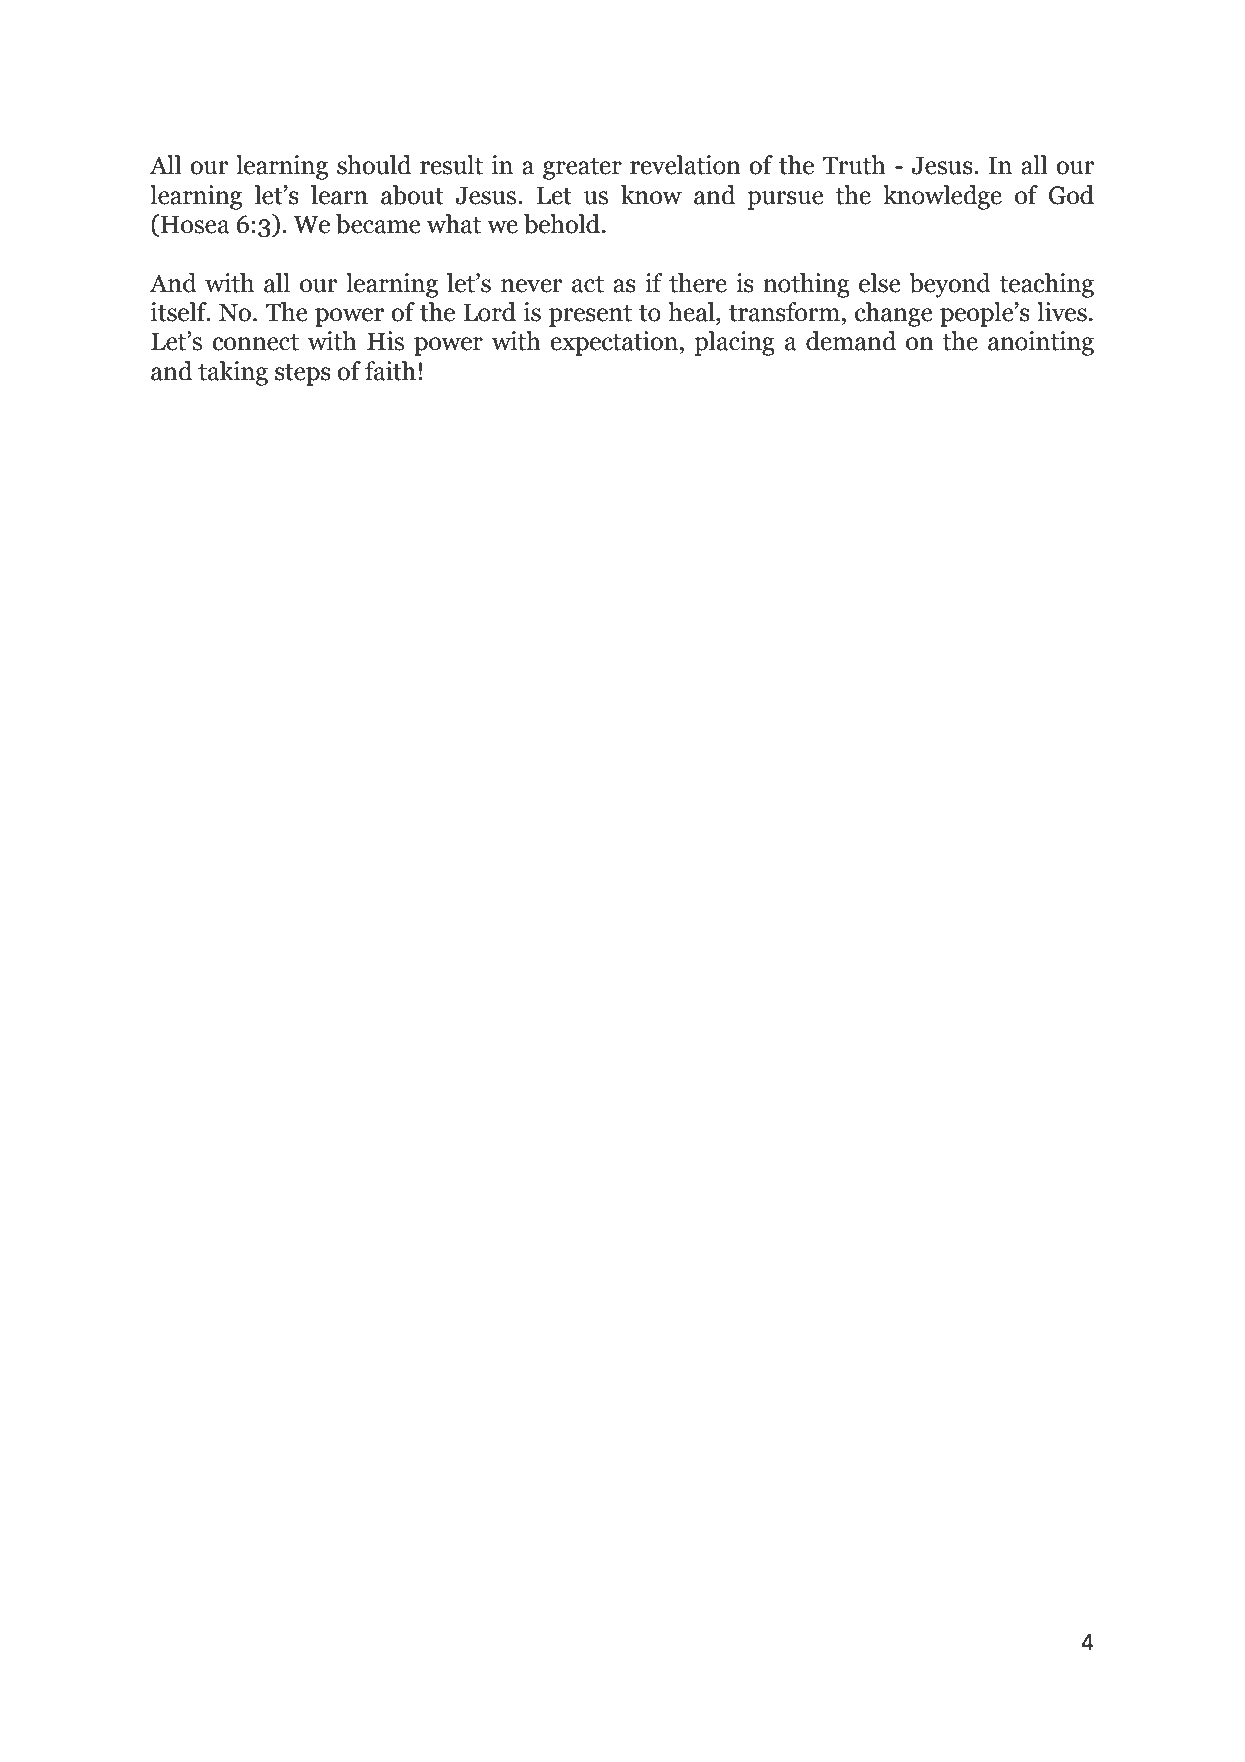 Image resolution: width=1245 pixels, height=1762 pixels. Describe the element at coordinates (378, 224) in the image. I see `became` at that location.
